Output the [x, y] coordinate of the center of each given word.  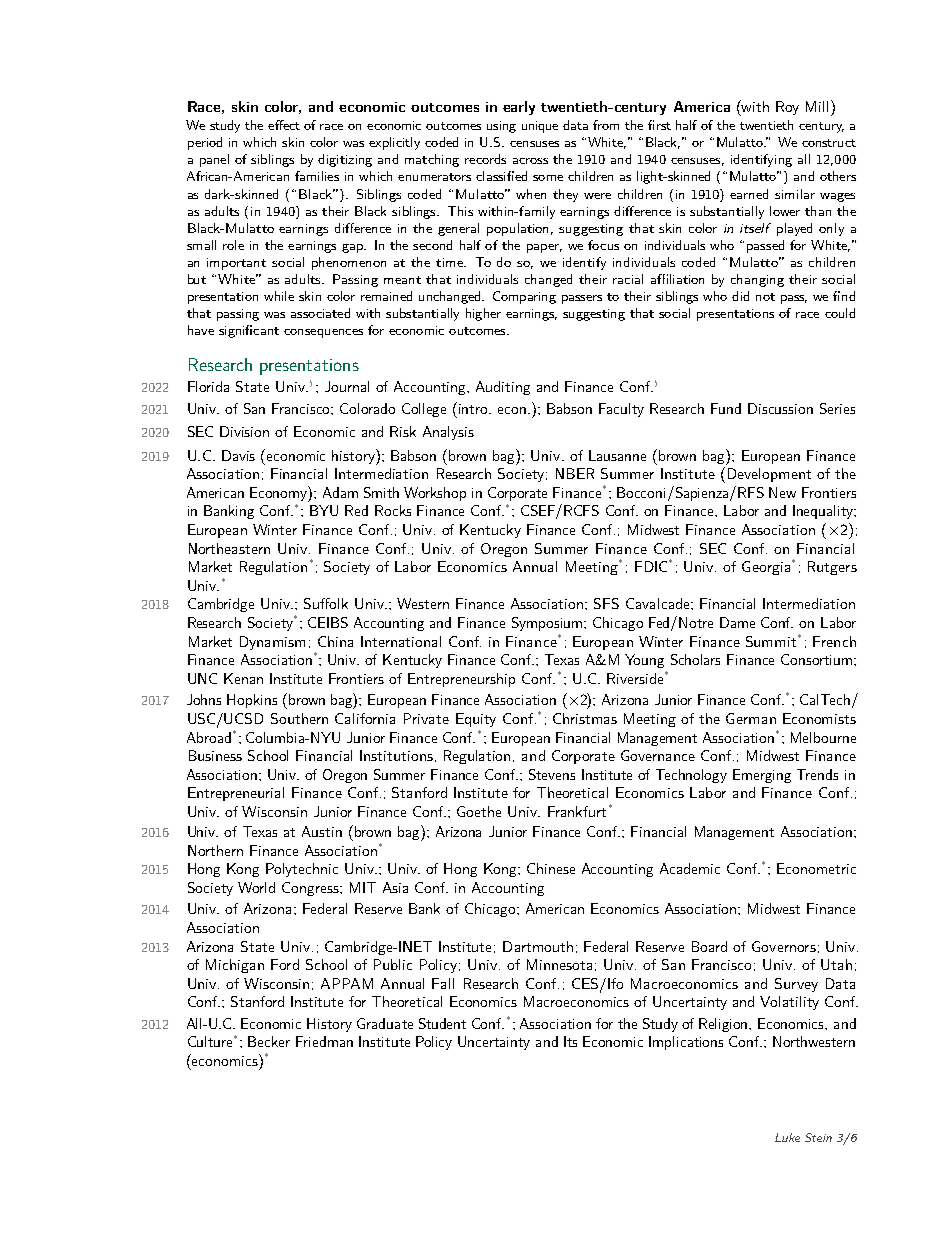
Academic [690, 868]
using [501, 127]
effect [284, 125]
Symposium [548, 624]
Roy [787, 108]
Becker [269, 1041]
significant [249, 331]
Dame [737, 622]
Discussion [780, 408]
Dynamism [272, 643]
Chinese [551, 868]
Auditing [503, 388]
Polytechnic [302, 870]
